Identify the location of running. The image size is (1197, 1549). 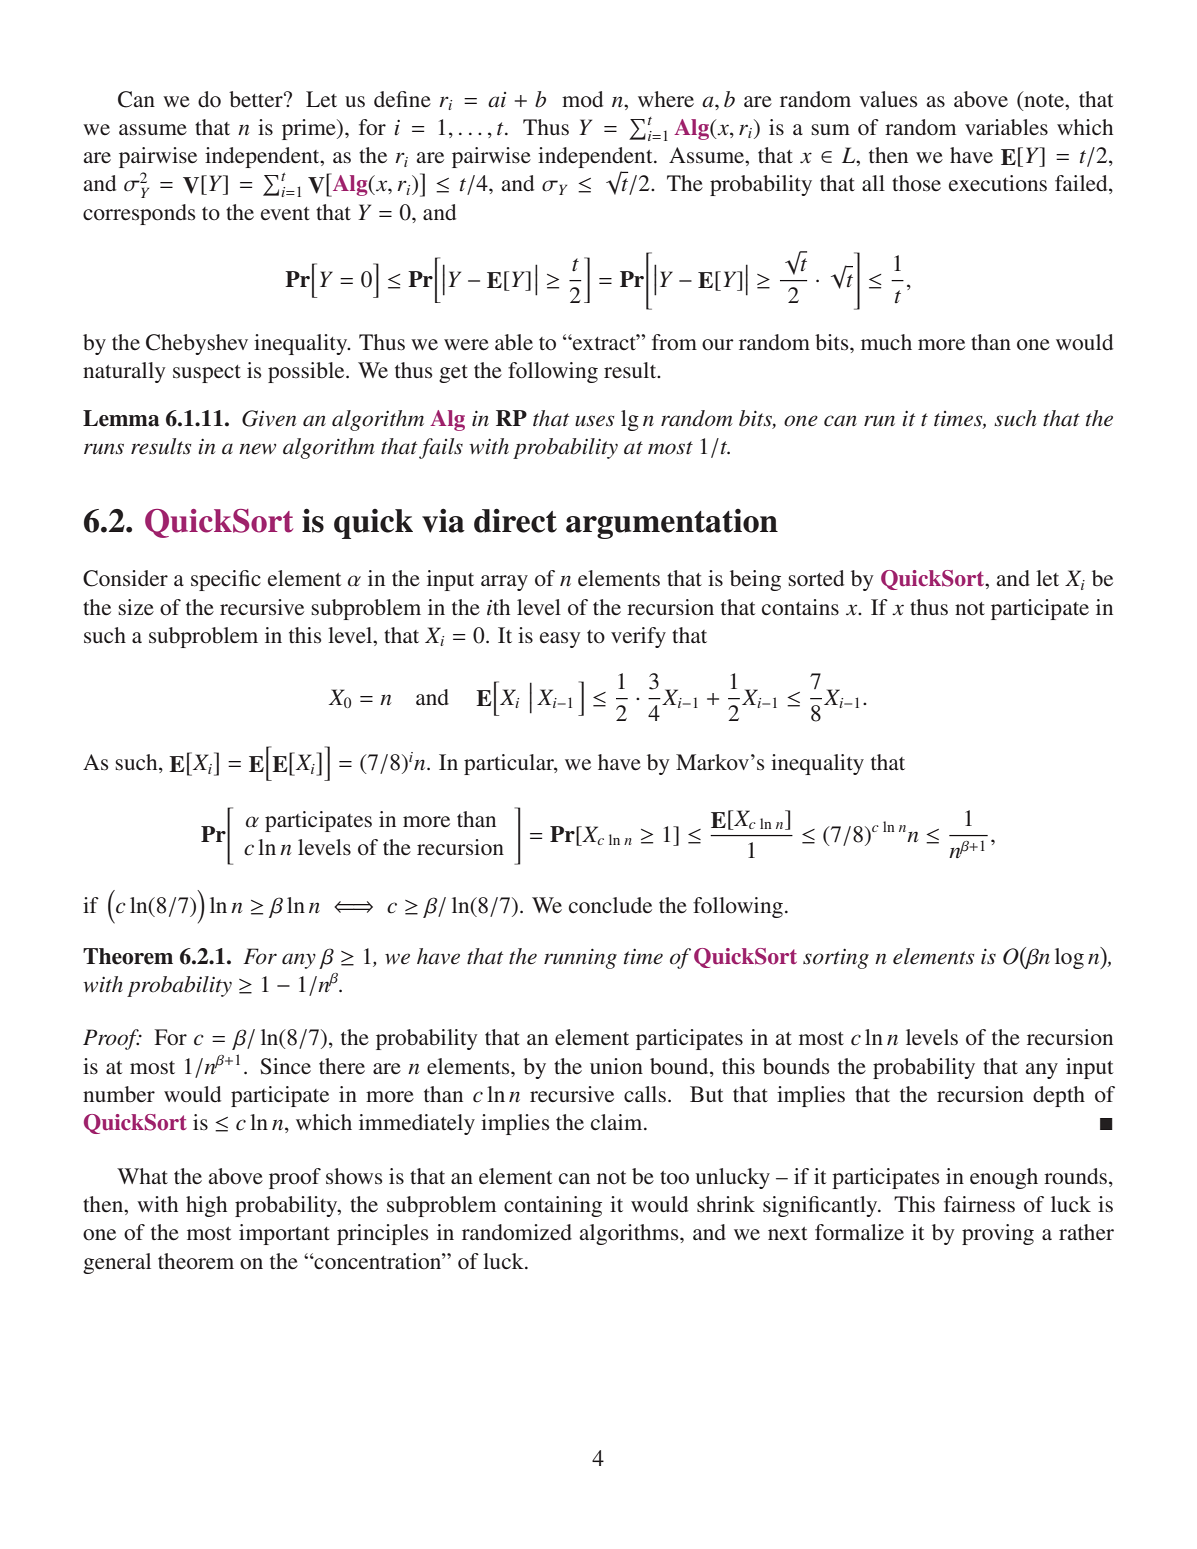
(580, 959).
